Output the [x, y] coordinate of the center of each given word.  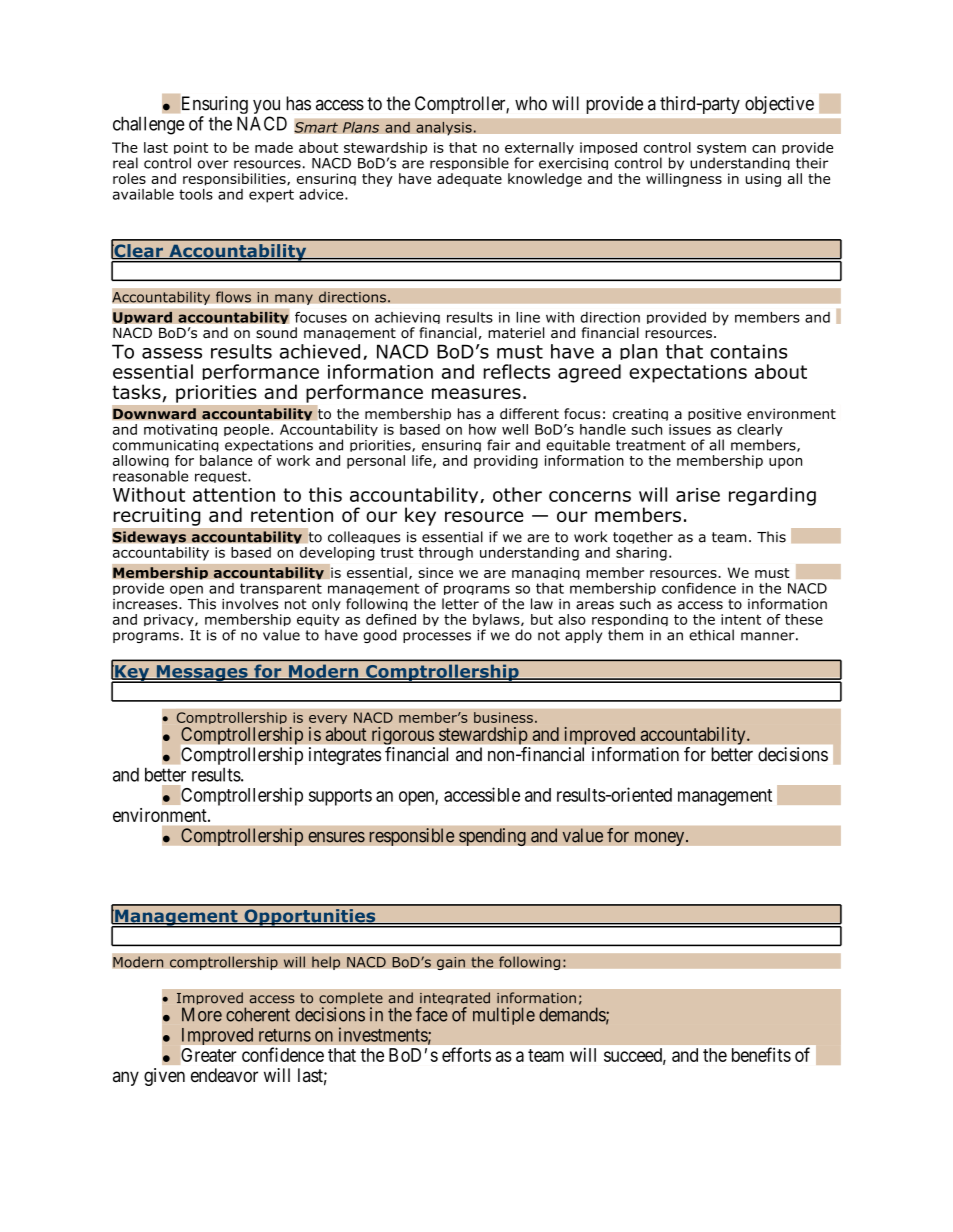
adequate [469, 180]
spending [492, 837]
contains [749, 351]
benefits [761, 1054]
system [721, 150]
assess [172, 353]
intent [741, 619]
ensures [336, 837]
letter [460, 604]
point [191, 150]
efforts [466, 1054]
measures [476, 393]
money [661, 838]
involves [250, 604]
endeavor [224, 1075]
